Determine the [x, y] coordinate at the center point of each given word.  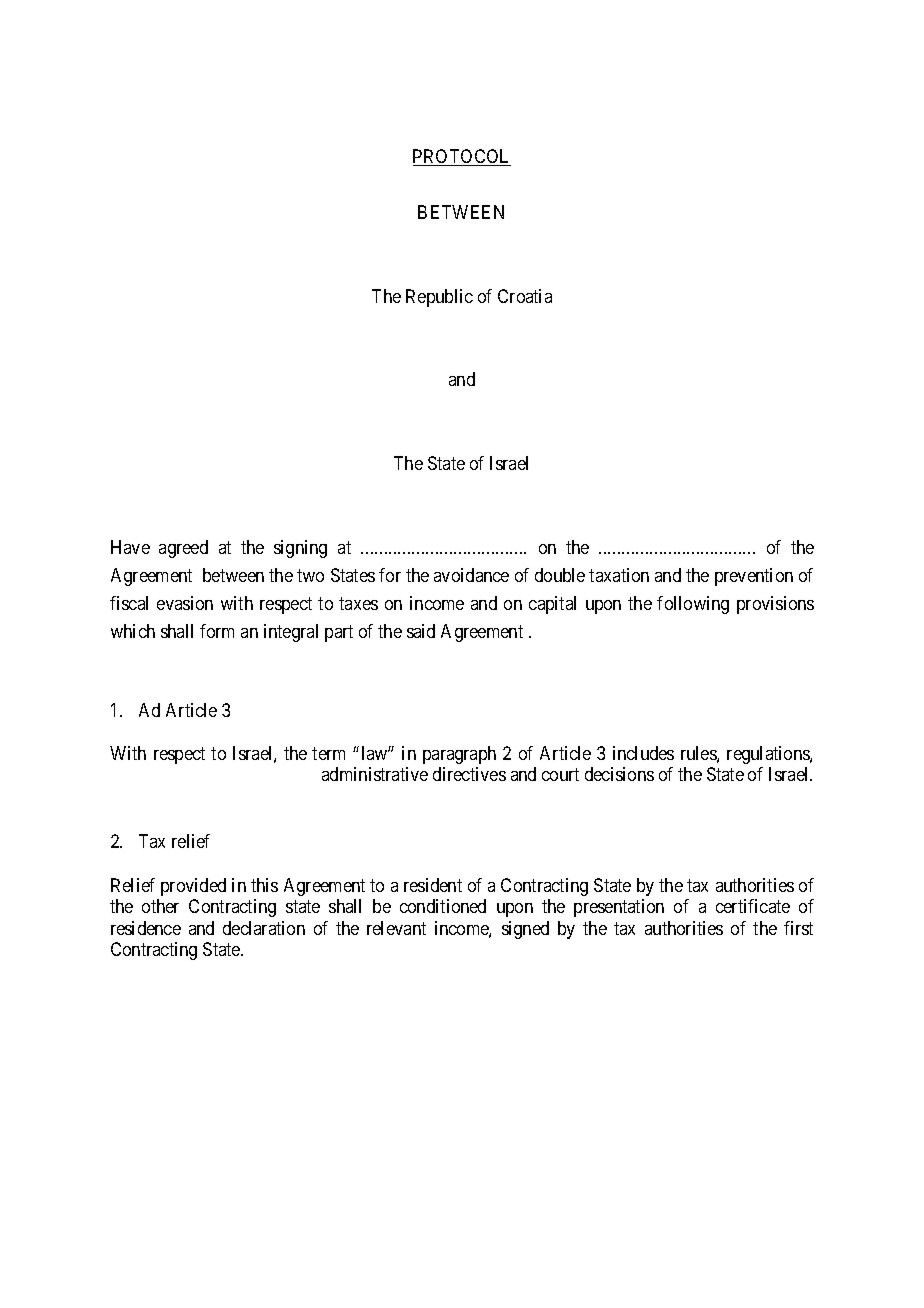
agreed [183, 549]
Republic [439, 298]
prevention [754, 577]
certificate [753, 906]
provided [193, 887]
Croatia [525, 296]
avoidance [471, 575]
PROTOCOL [462, 157]
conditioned [443, 906]
